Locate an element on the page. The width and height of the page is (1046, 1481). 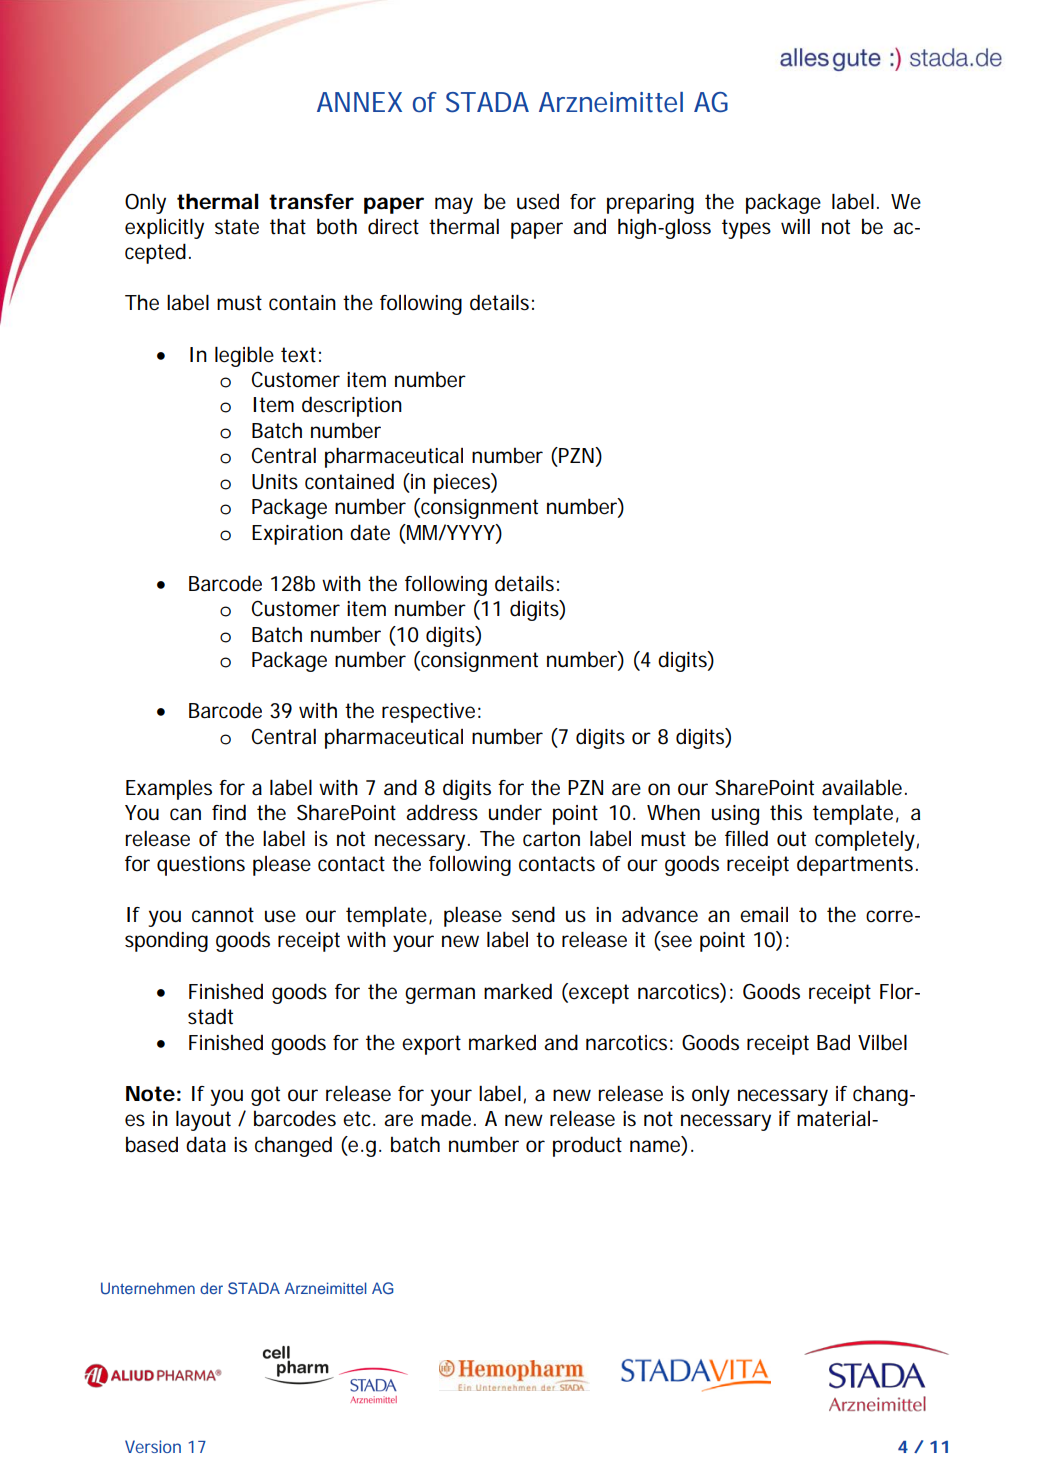
state is located at coordinates (237, 227).
